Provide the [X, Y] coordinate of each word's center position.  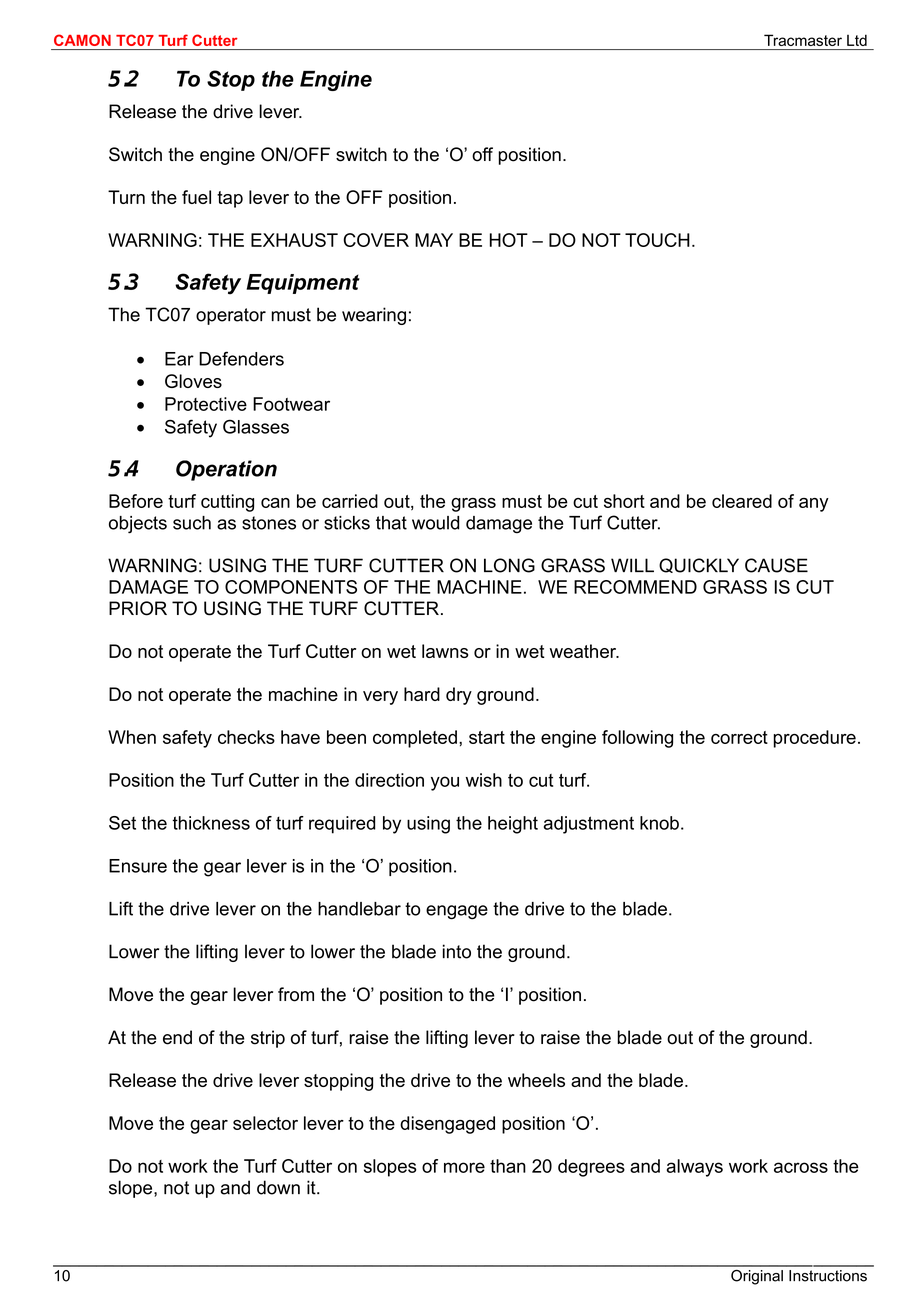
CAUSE [776, 565]
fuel [196, 197]
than [508, 1166]
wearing [374, 316]
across [801, 1167]
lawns [445, 651]
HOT [509, 240]
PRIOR [138, 608]
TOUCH [657, 240]
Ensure [138, 866]
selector [265, 1123]
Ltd [857, 40]
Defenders [241, 358]
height [513, 825]
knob [659, 823]
